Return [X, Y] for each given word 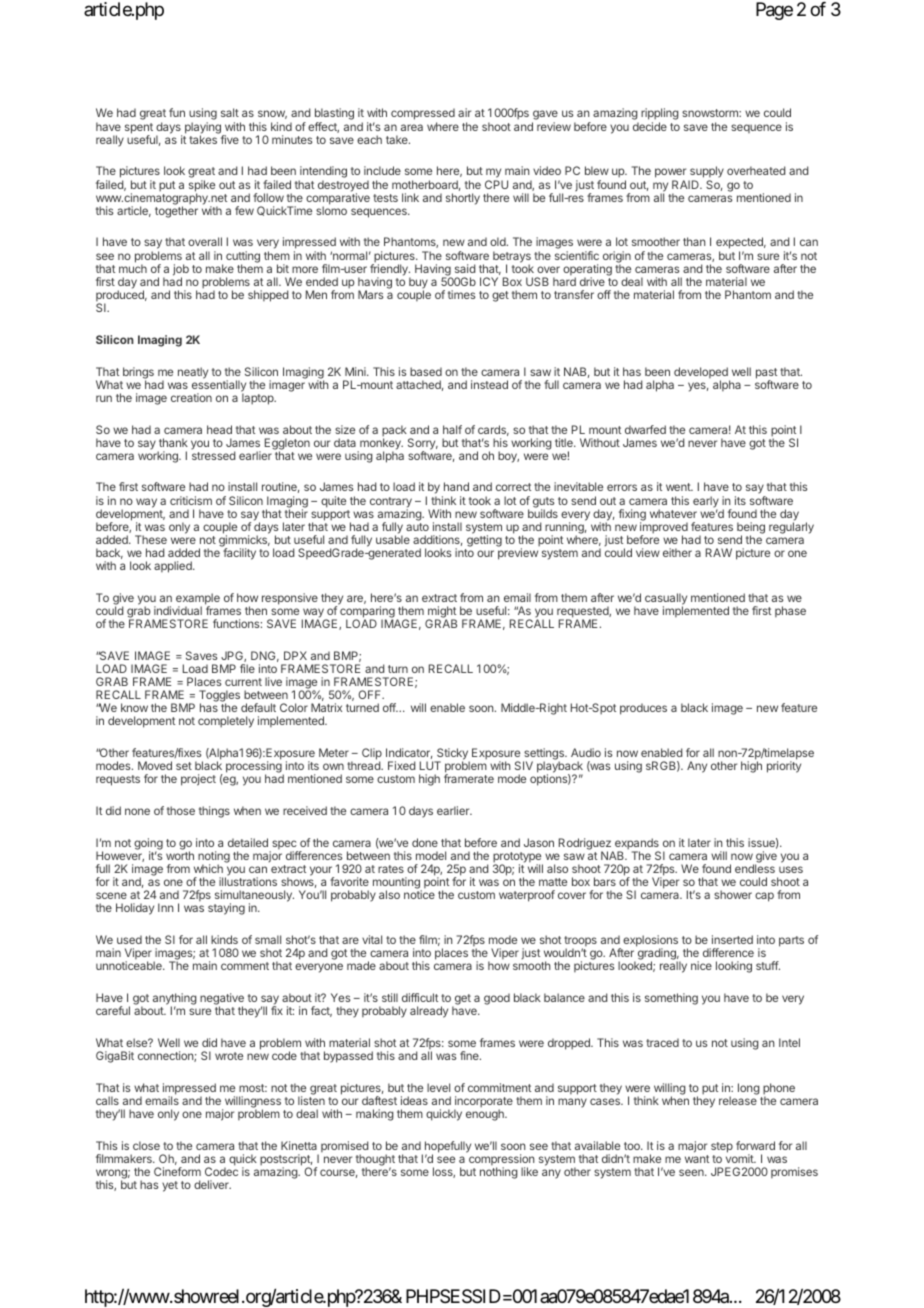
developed [702, 374]
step [722, 1147]
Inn [165, 907]
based [426, 371]
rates [391, 869]
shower [733, 894]
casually [666, 600]
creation [191, 397]
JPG [233, 656]
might [441, 613]
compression [501, 1161]
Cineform [177, 1171]
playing [204, 129]
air [464, 112]
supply [706, 173]
